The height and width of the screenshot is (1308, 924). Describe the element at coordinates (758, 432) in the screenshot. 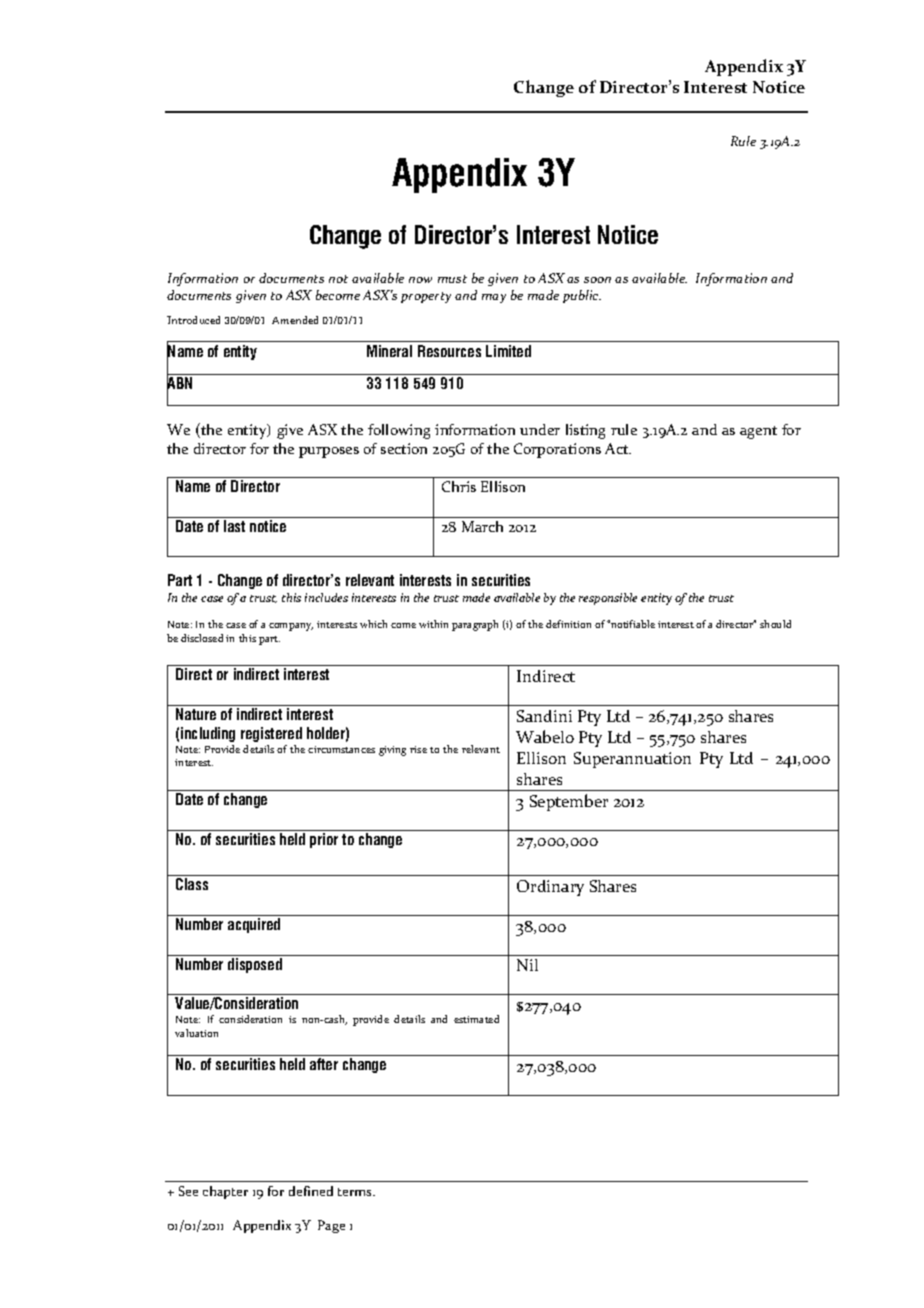

I see `agent` at that location.
